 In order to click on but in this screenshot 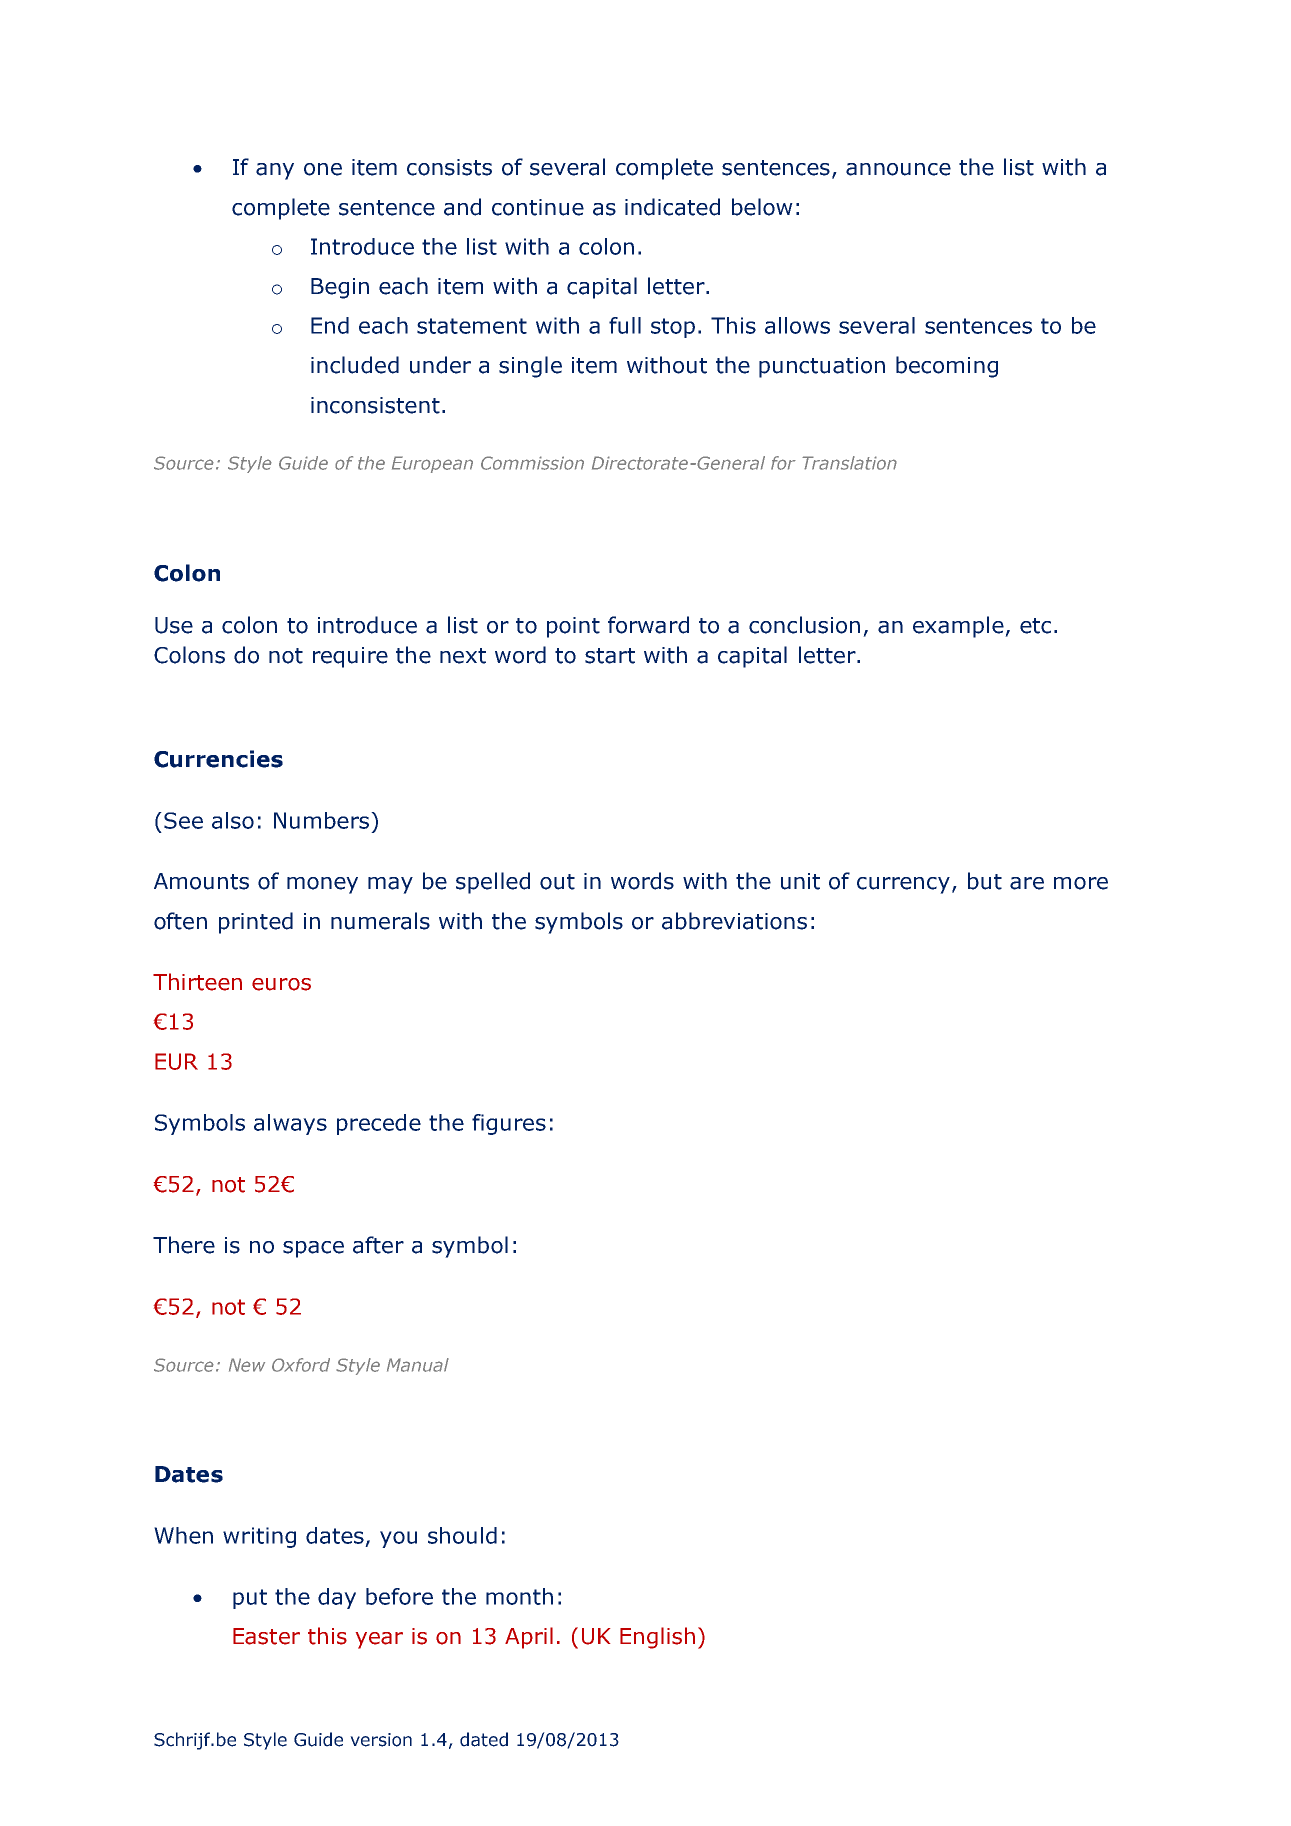, I will do `click(985, 881)`.
